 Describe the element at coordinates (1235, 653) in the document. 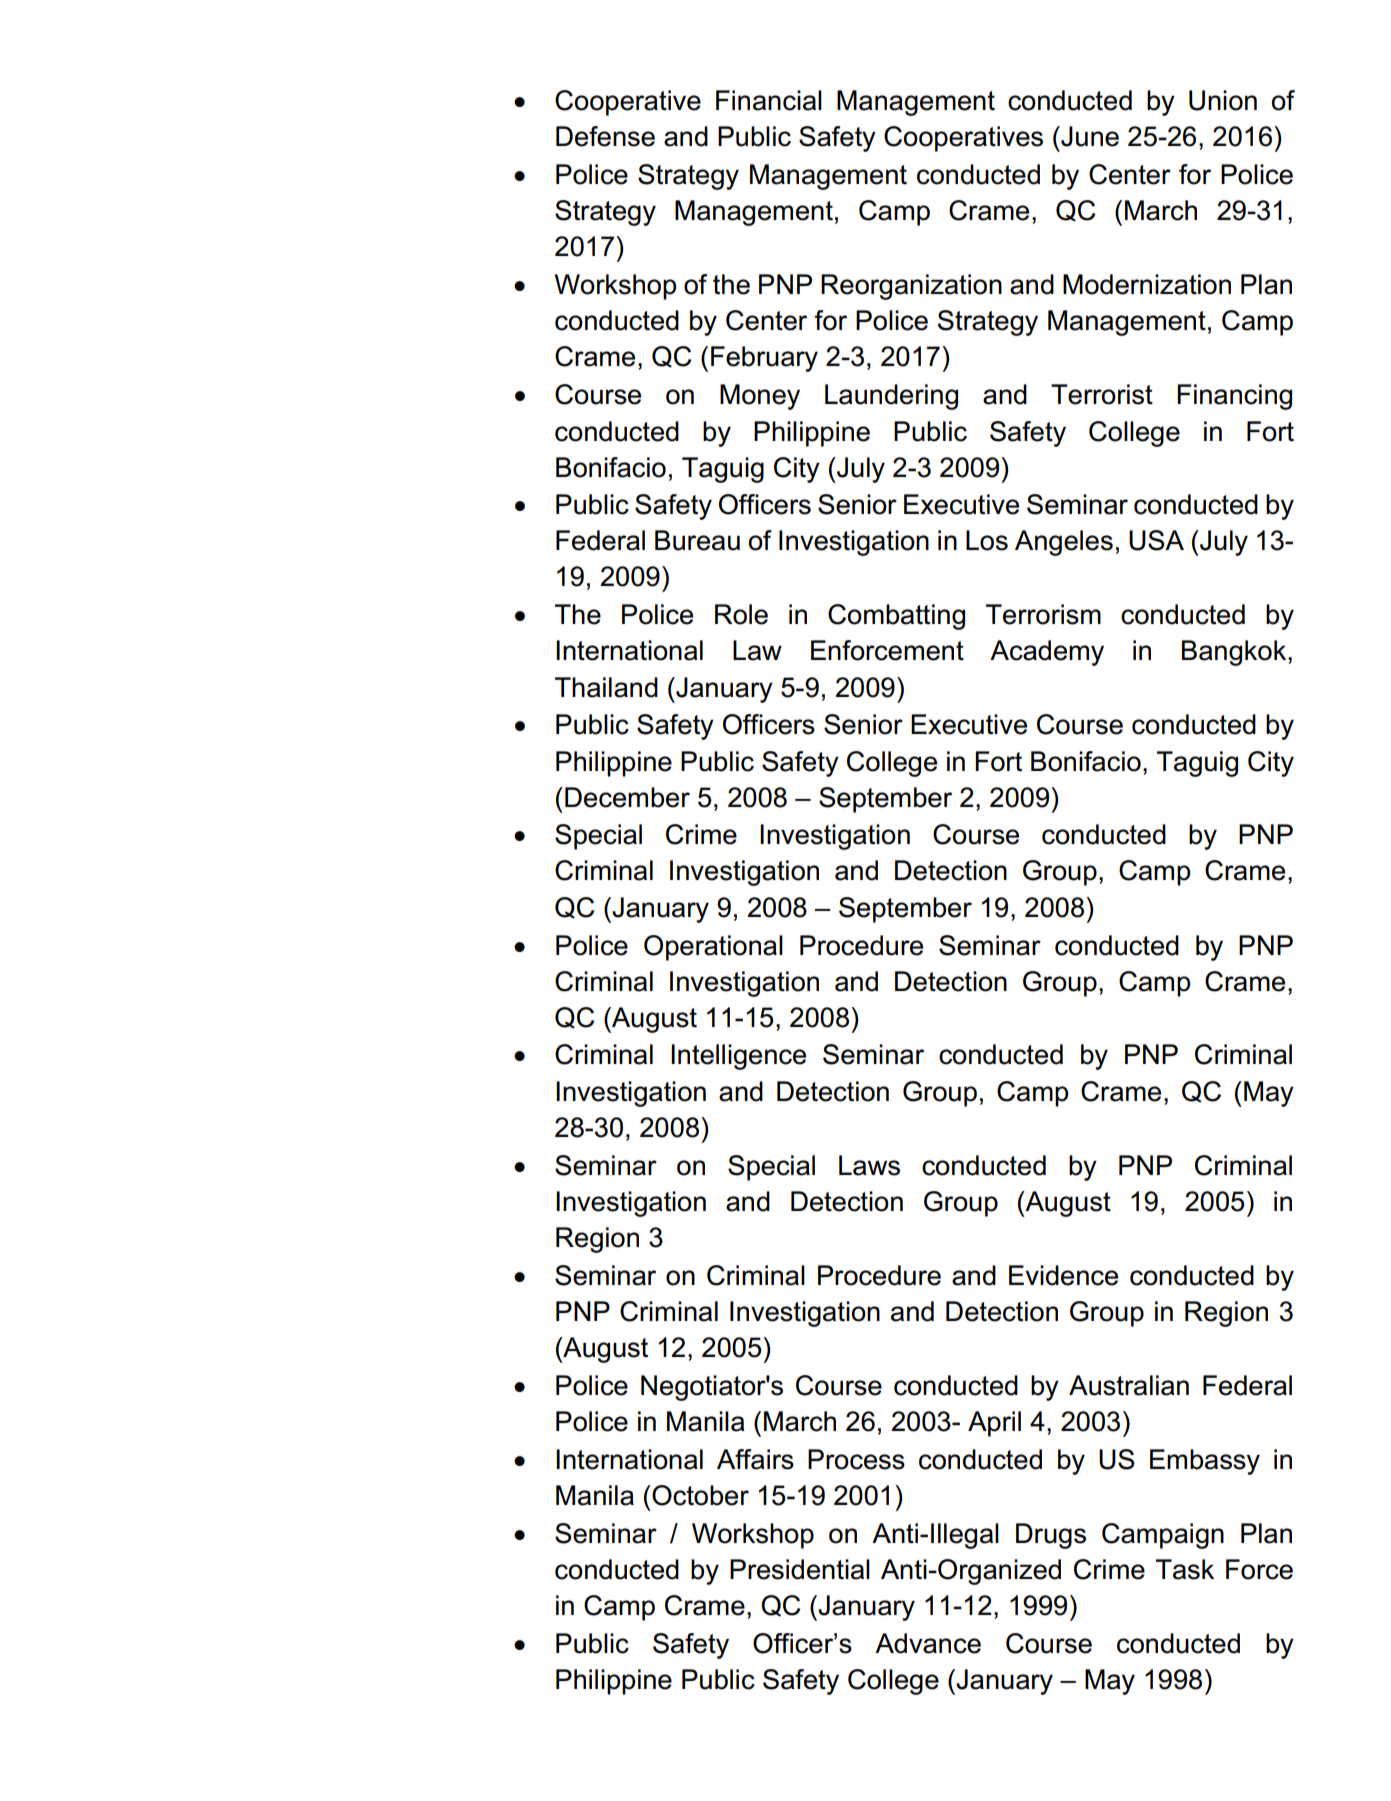

I see `Bangkok` at that location.
